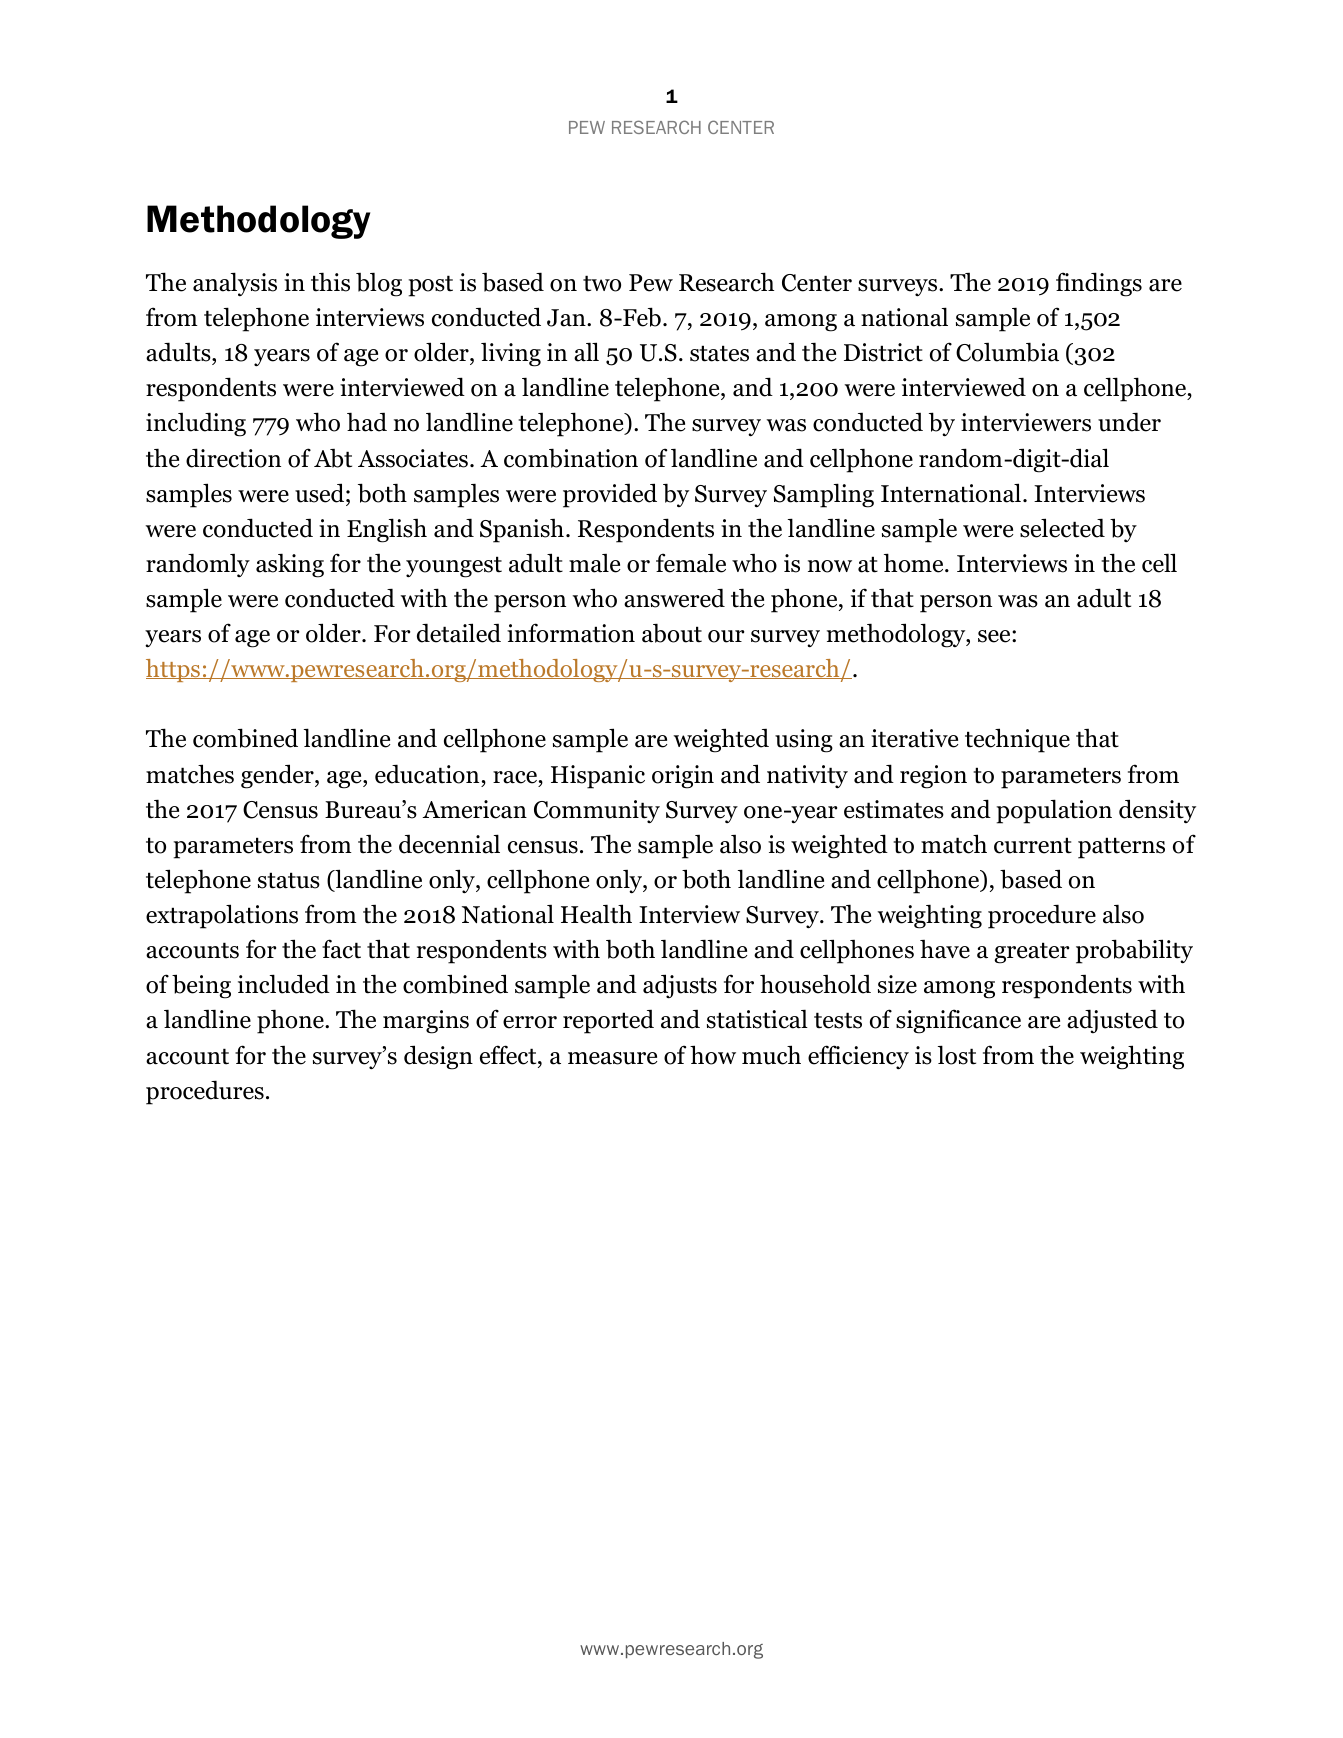 This image has height=1738, width=1343. Describe the element at coordinates (1099, 284) in the image. I see `findings` at that location.
